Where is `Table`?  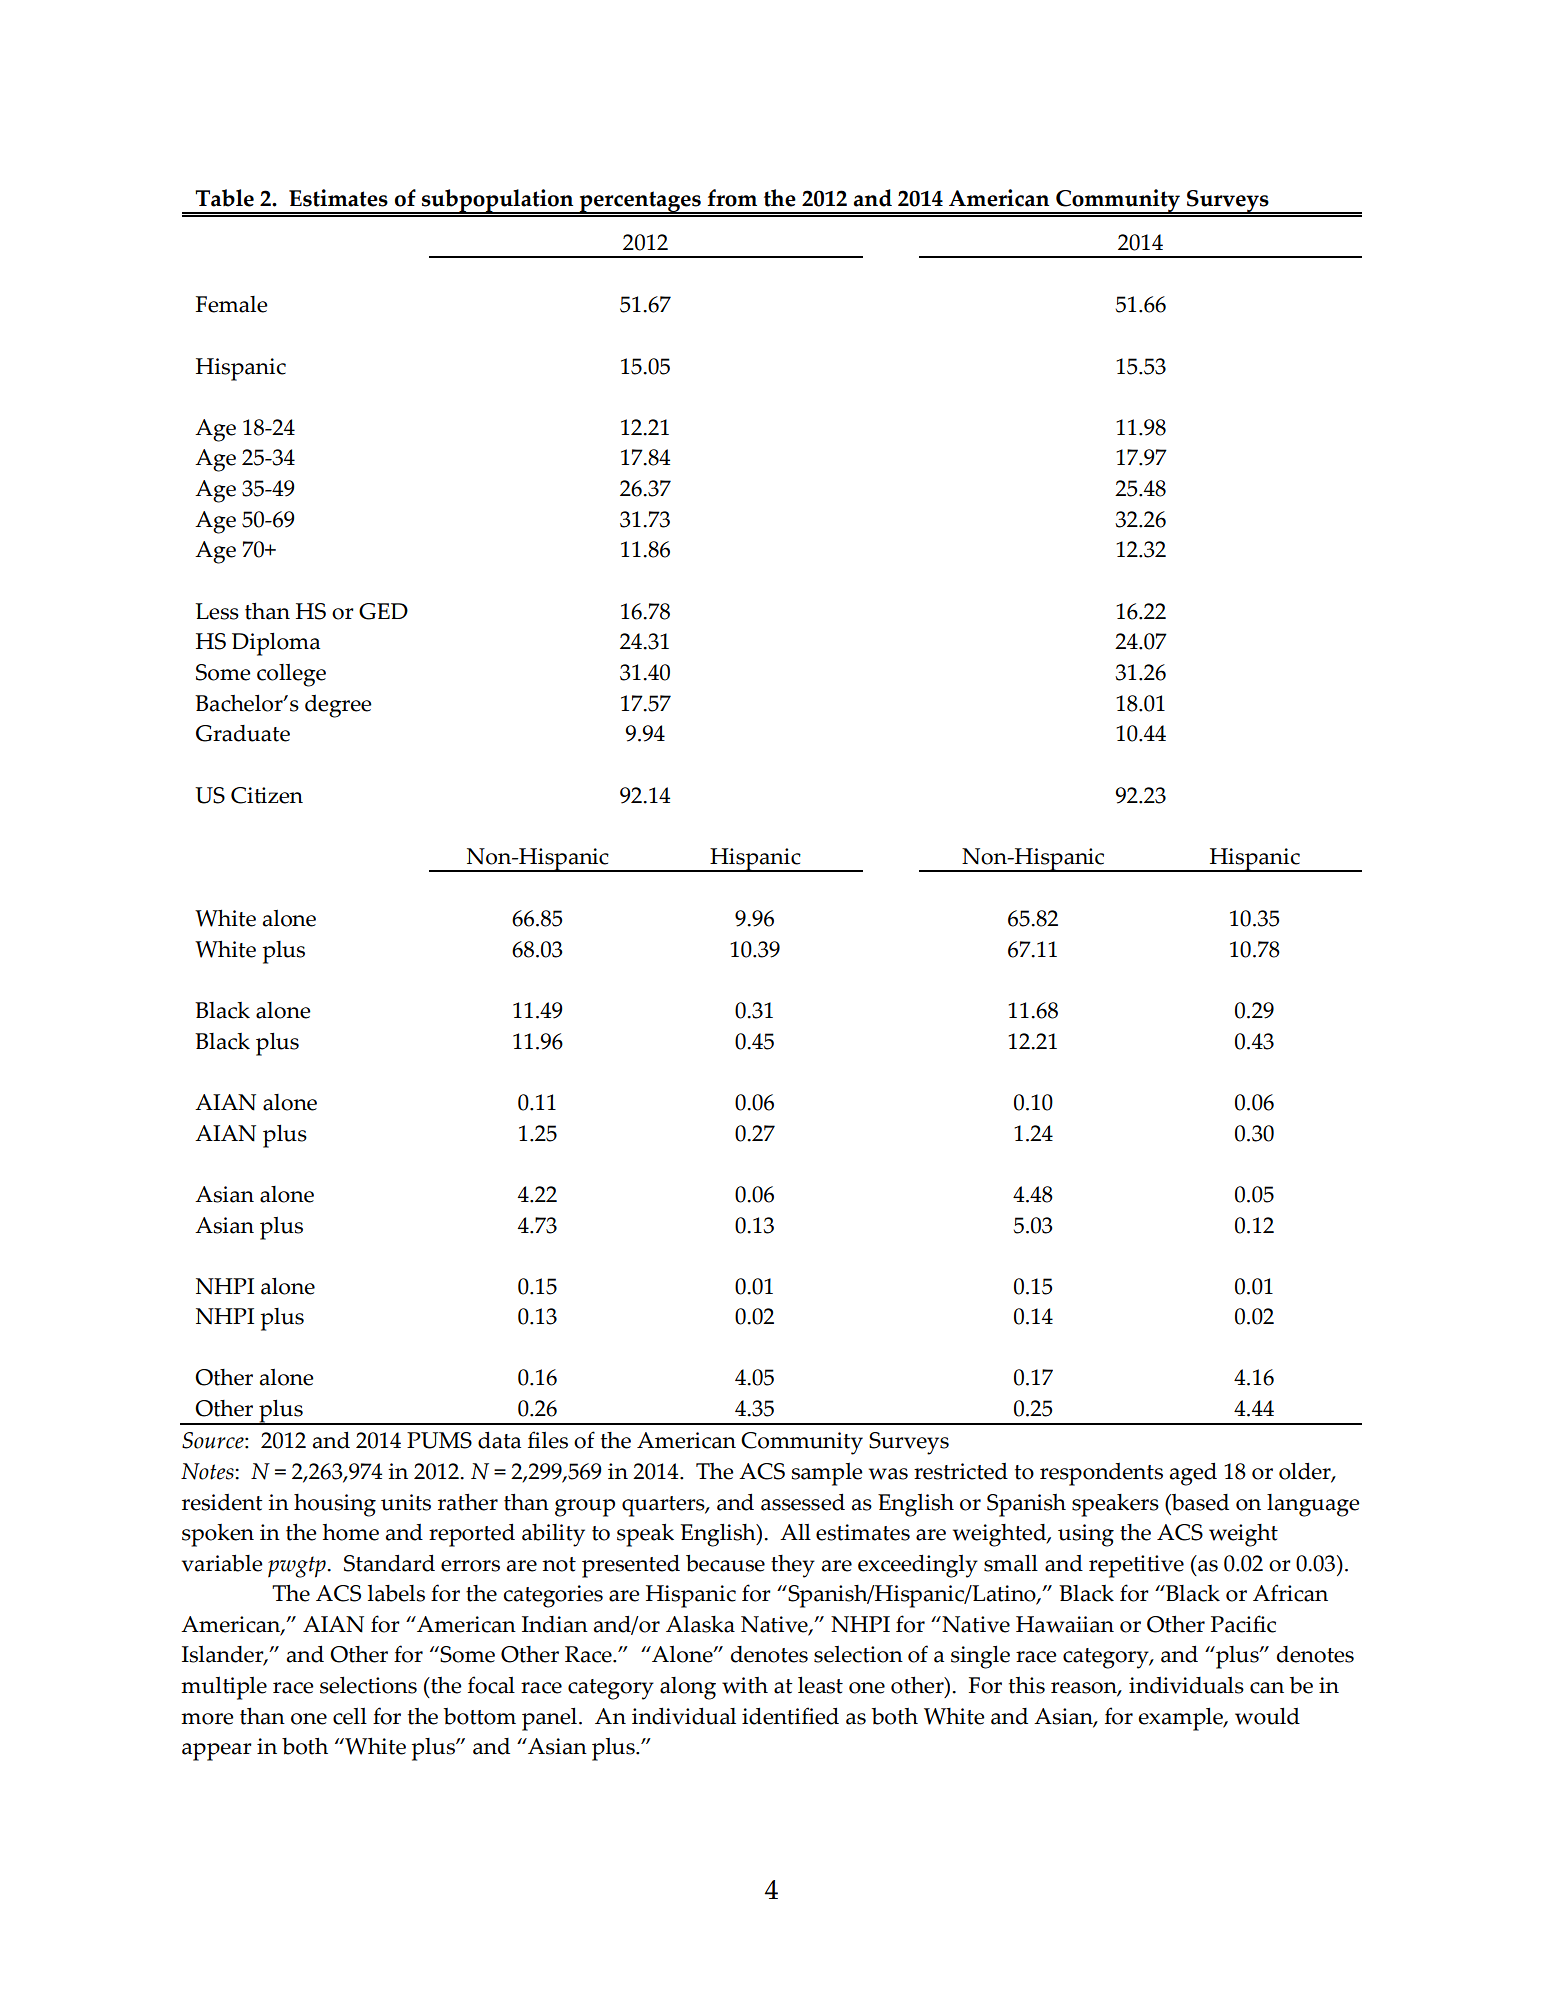 Table is located at coordinates (224, 198).
